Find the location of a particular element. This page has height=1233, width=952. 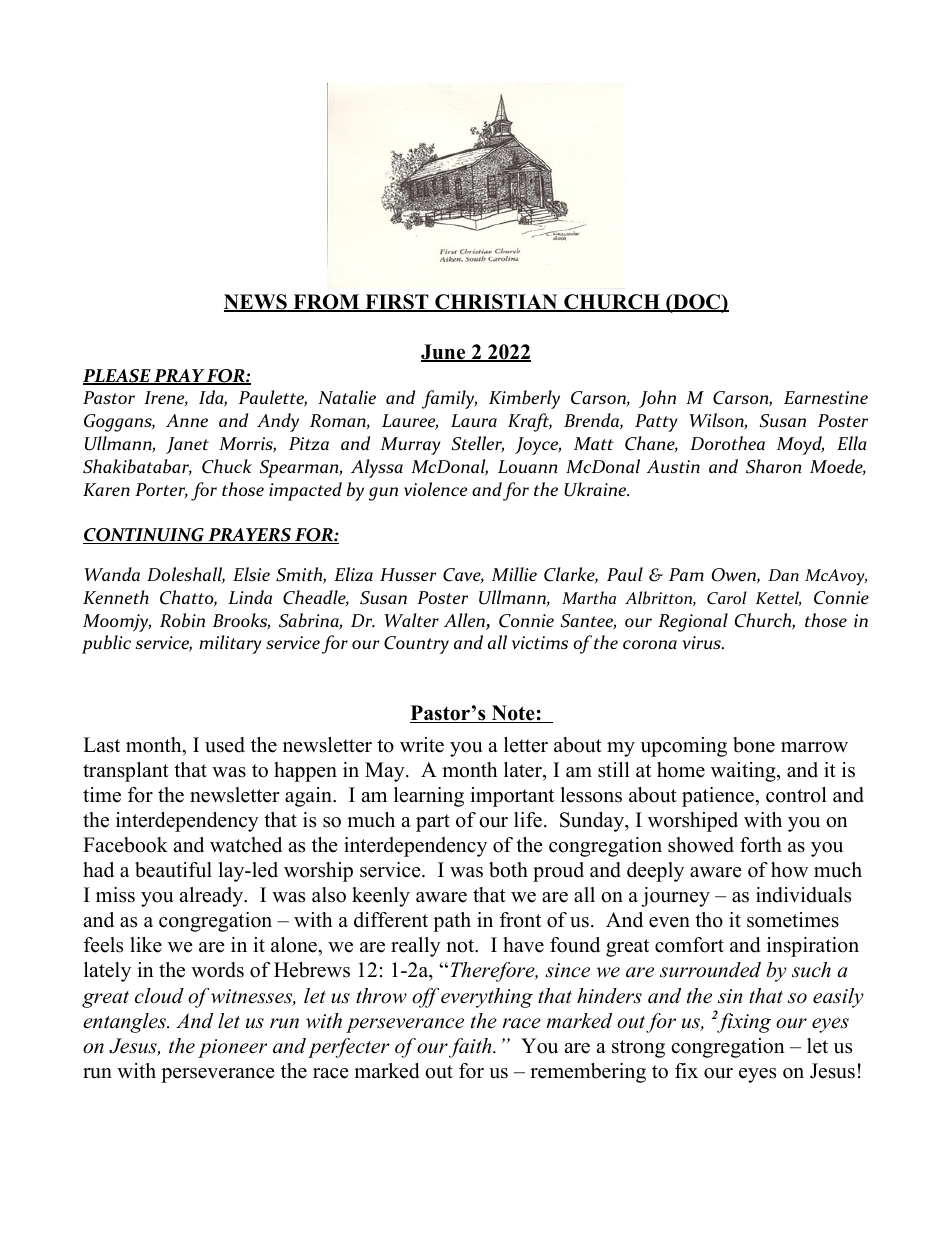

violence is located at coordinates (435, 489).
